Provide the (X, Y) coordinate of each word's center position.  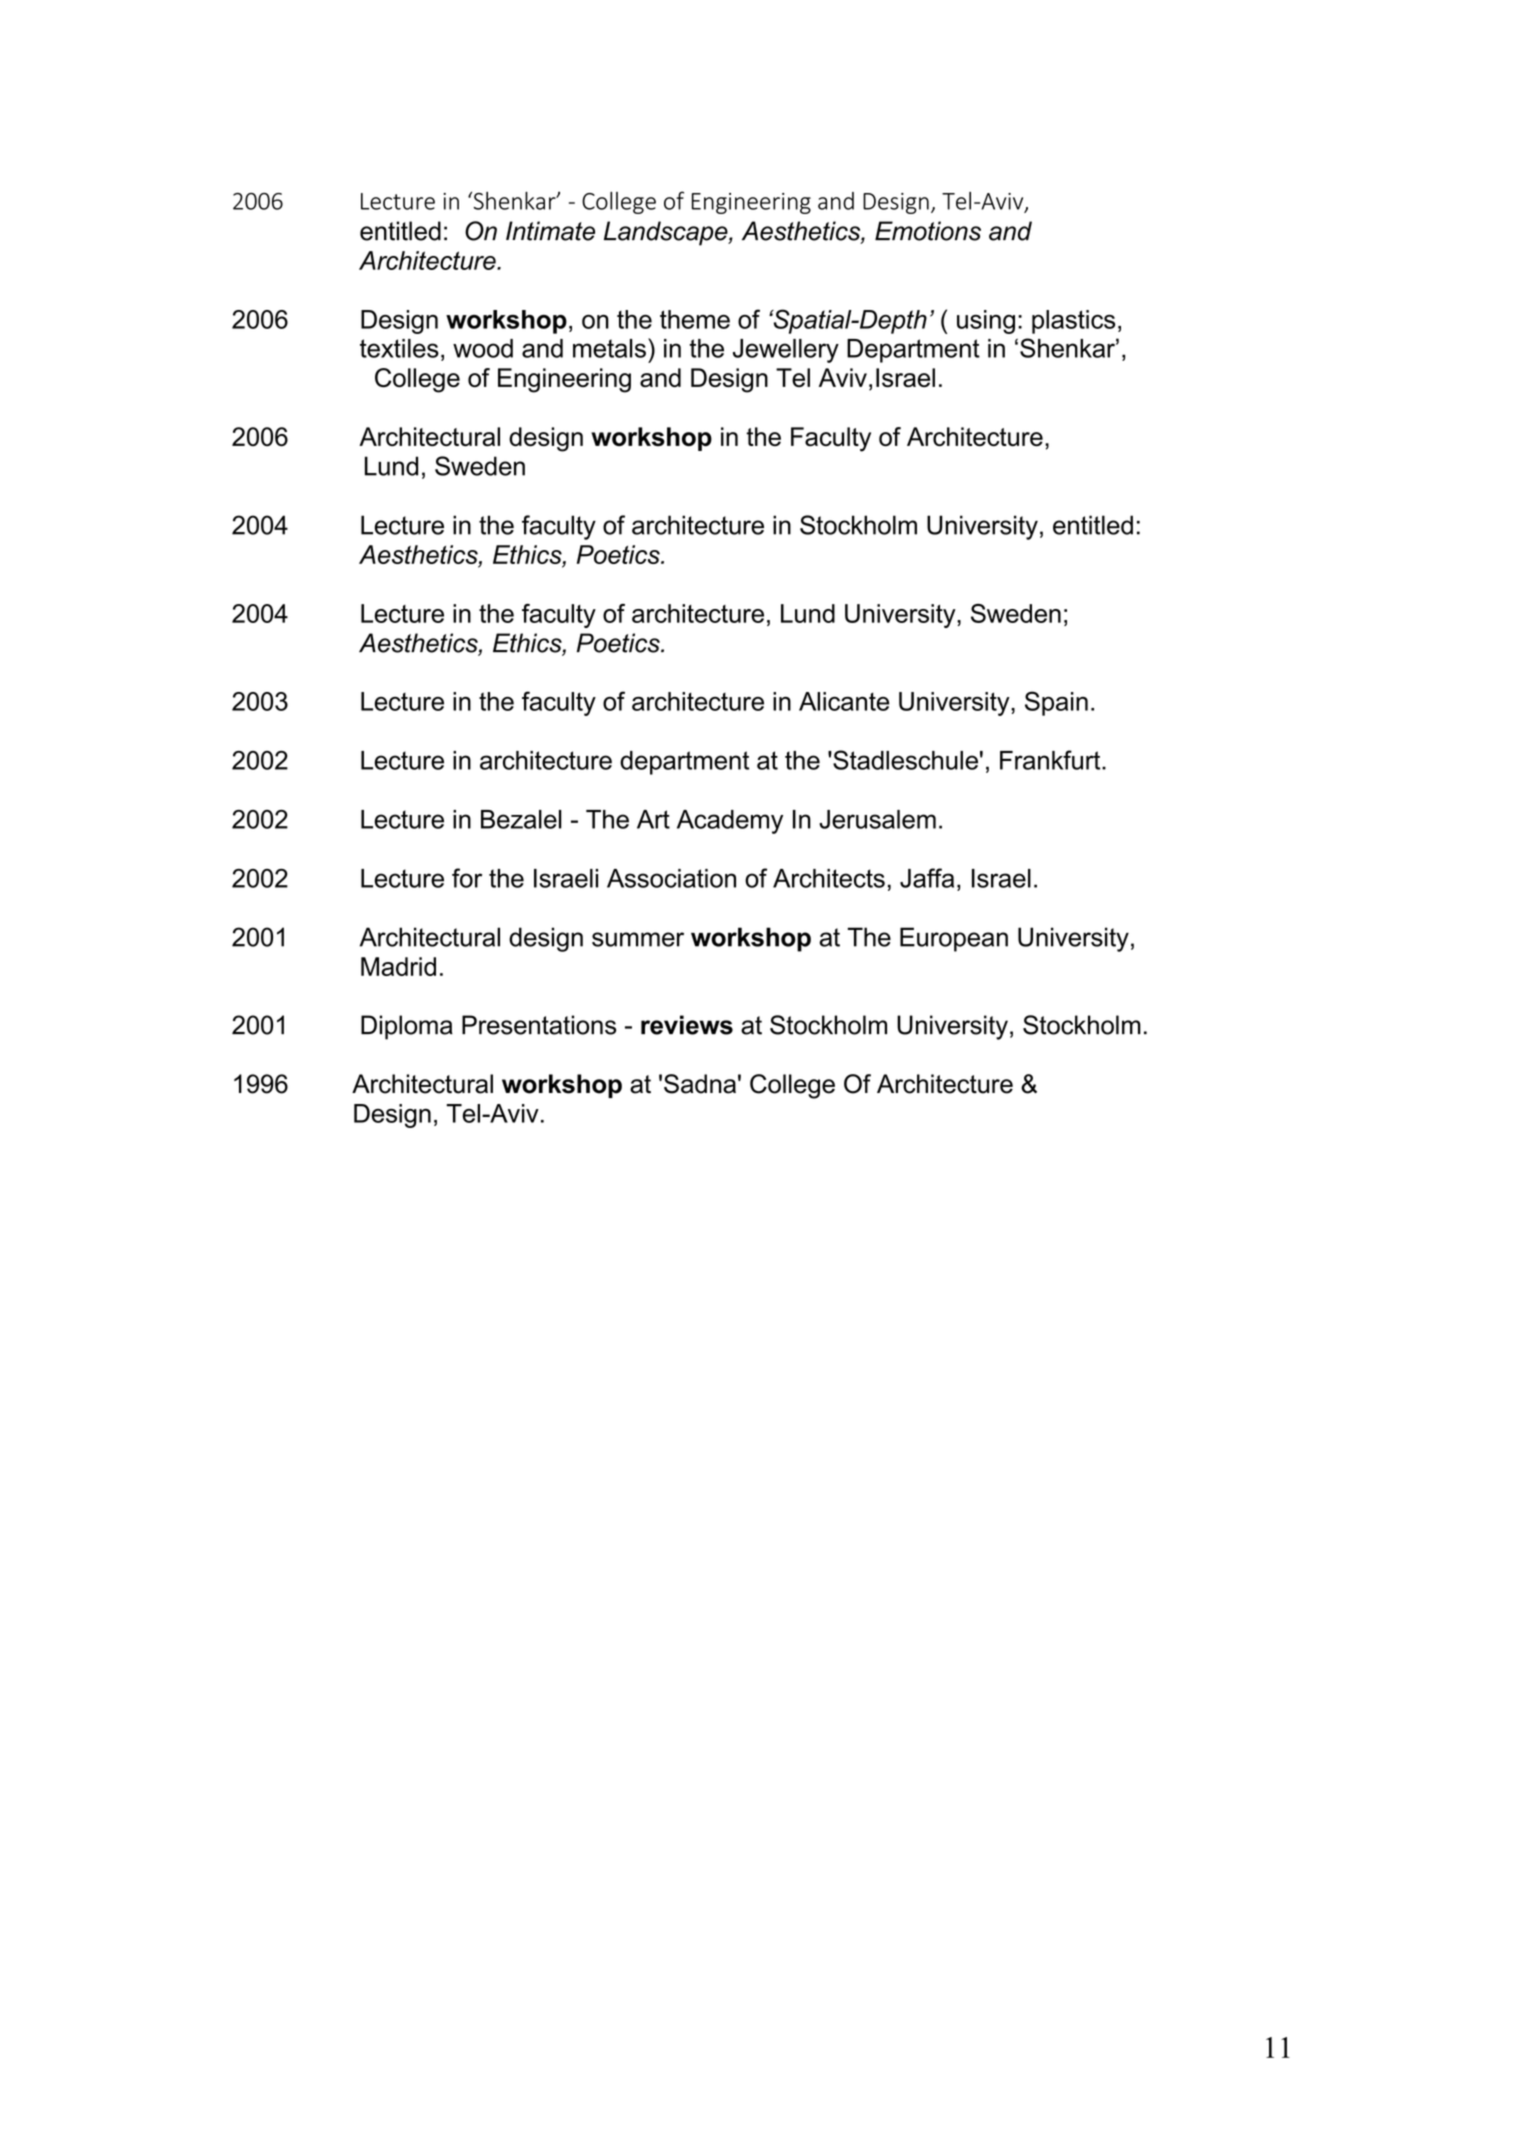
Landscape (667, 233)
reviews (687, 1025)
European (954, 939)
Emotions (928, 231)
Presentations (539, 1025)
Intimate (550, 231)
